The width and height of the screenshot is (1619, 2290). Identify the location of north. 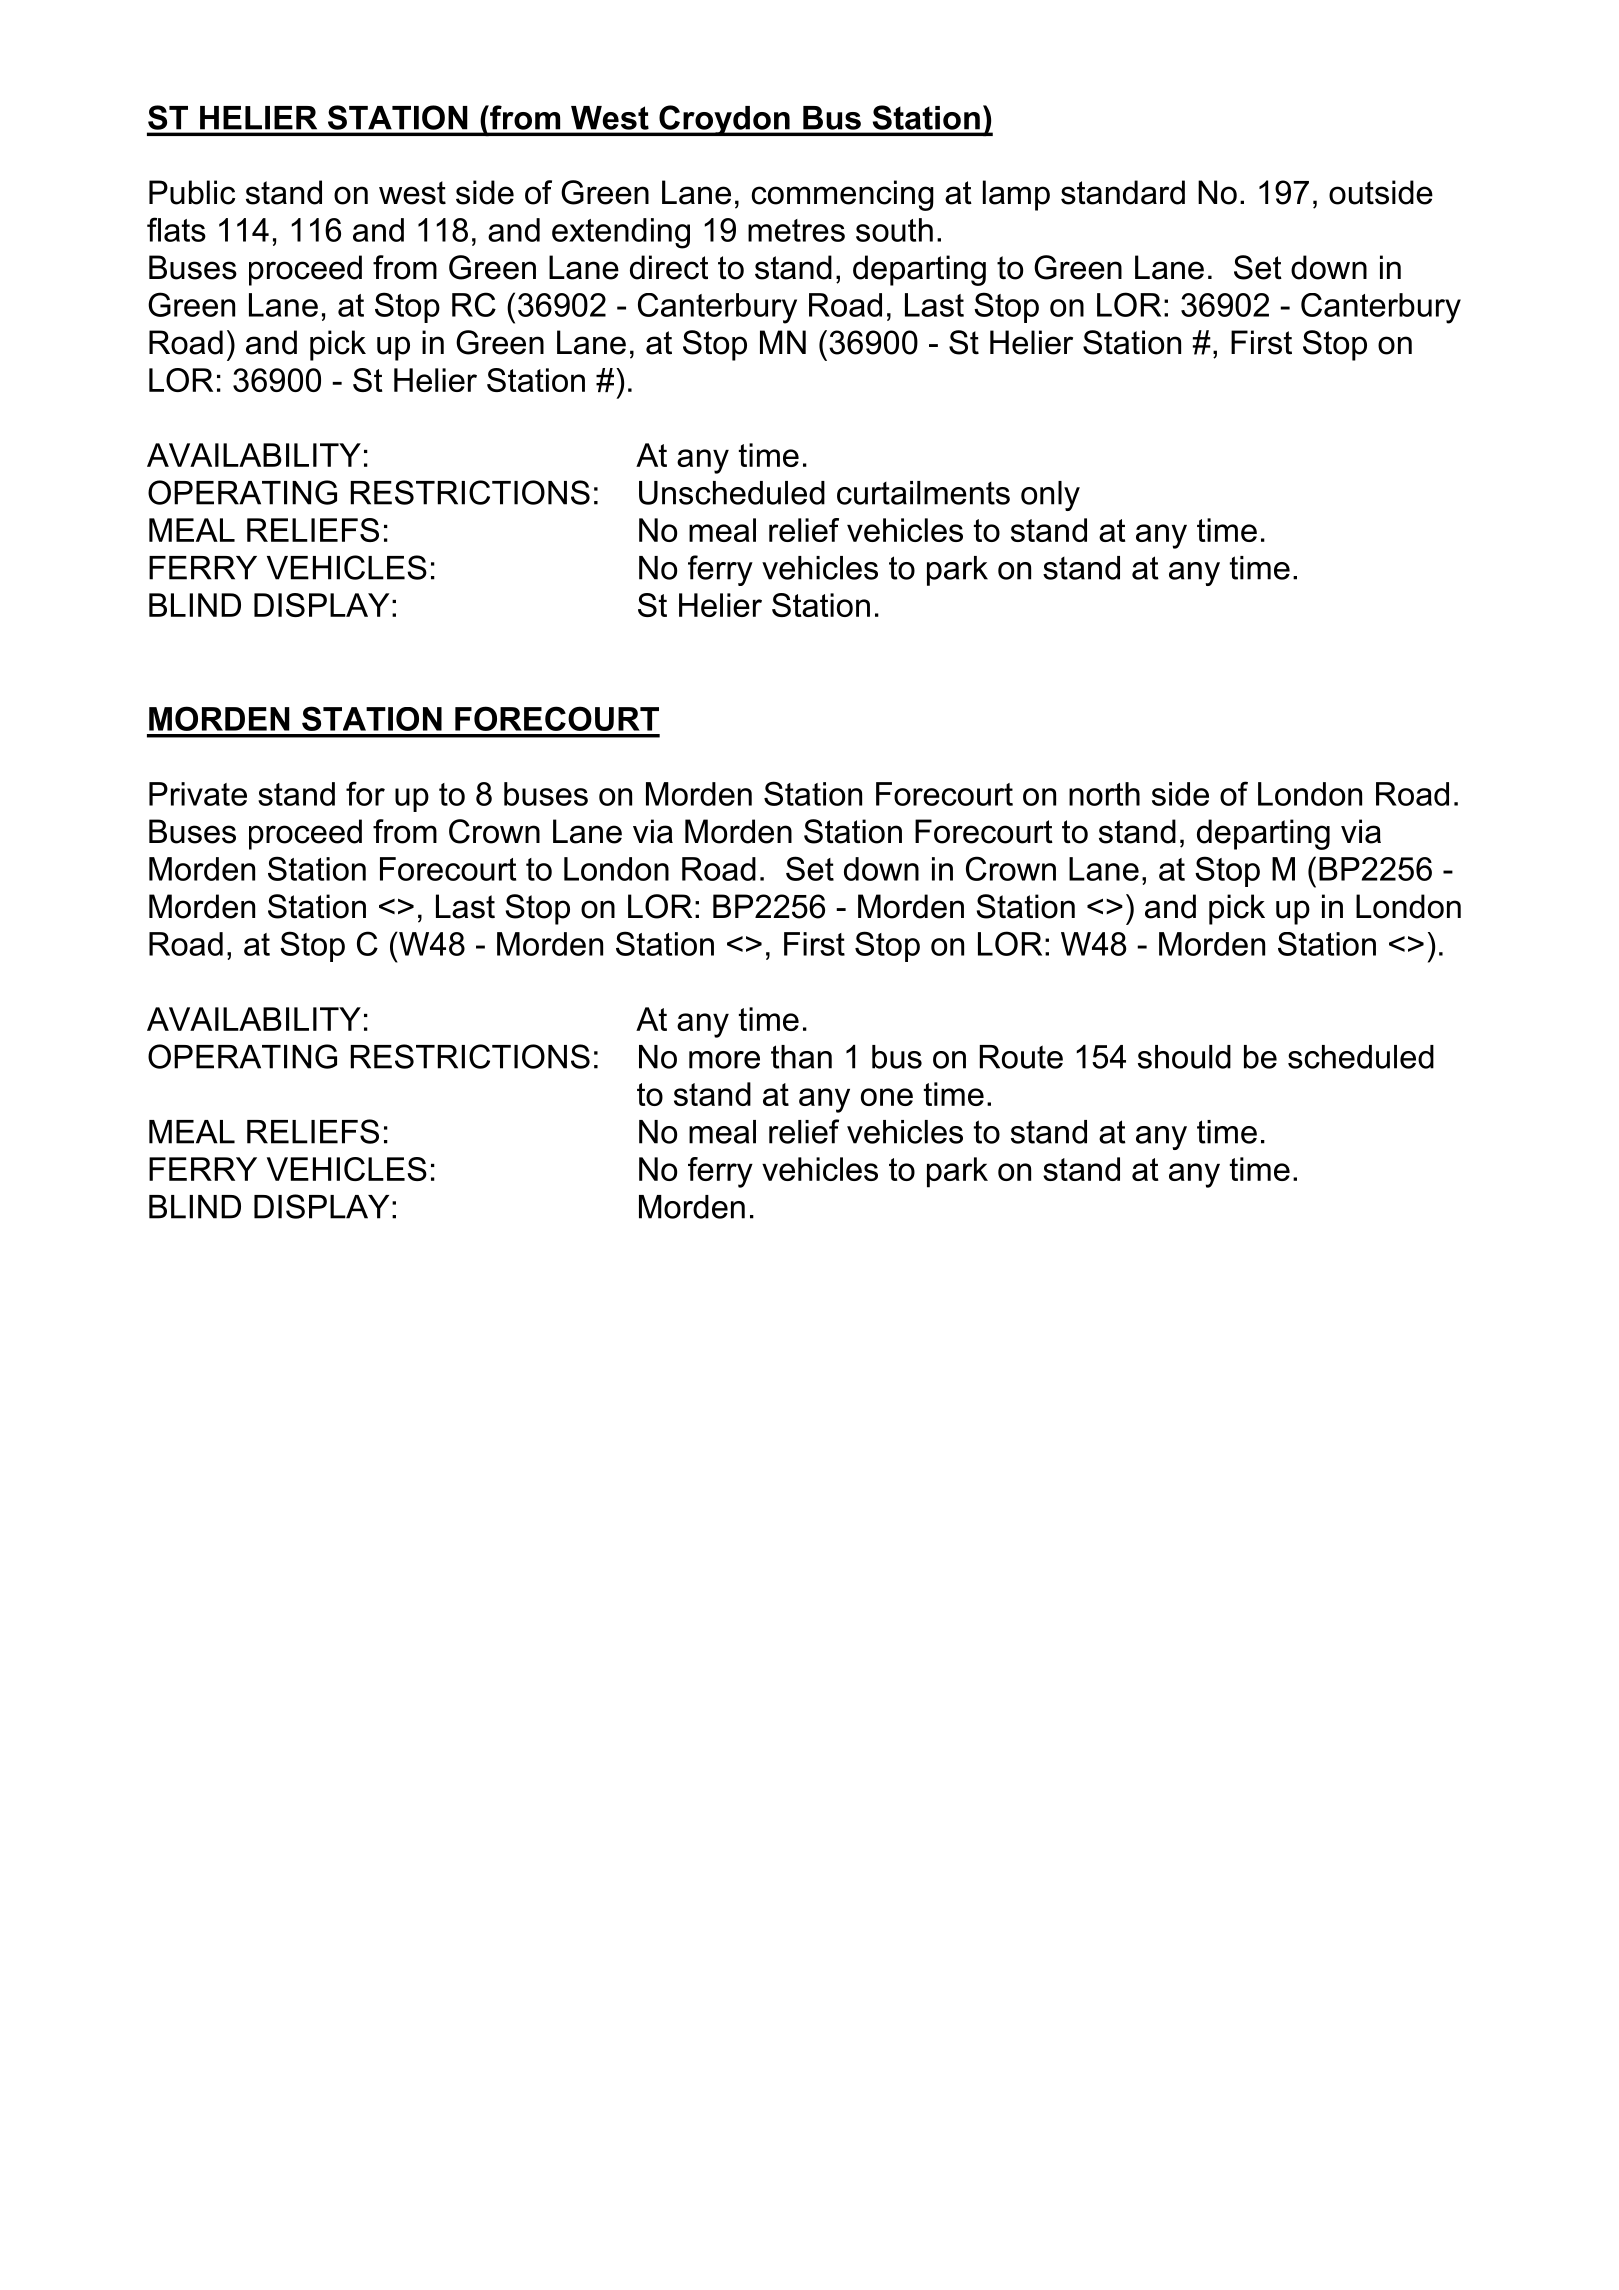
(1104, 794).
